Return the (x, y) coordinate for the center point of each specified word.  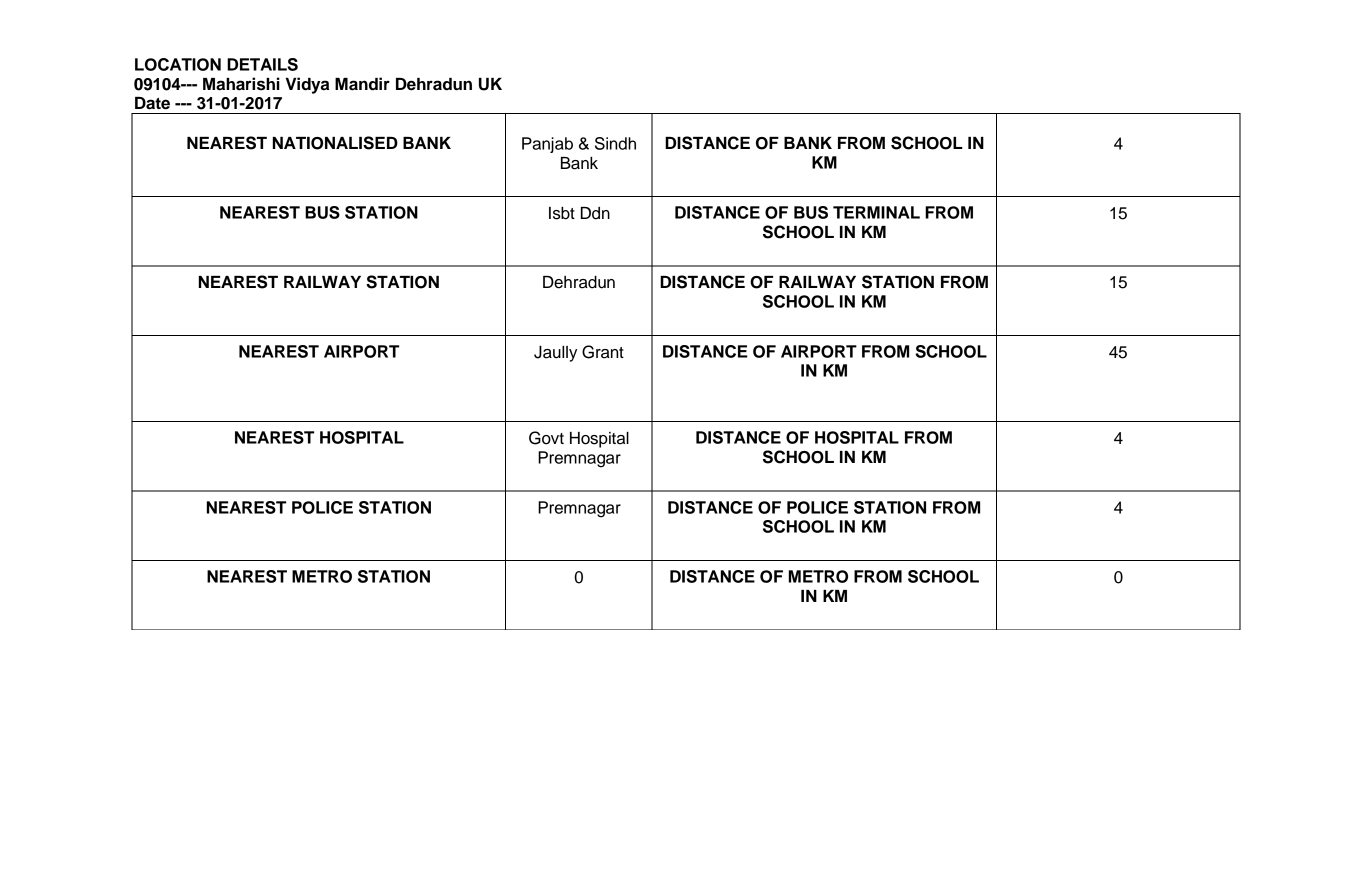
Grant (603, 352)
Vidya (307, 85)
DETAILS (262, 64)
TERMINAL (876, 212)
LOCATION (178, 64)
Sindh (615, 143)
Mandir (362, 84)
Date (152, 103)
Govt (546, 438)
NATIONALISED (335, 143)
